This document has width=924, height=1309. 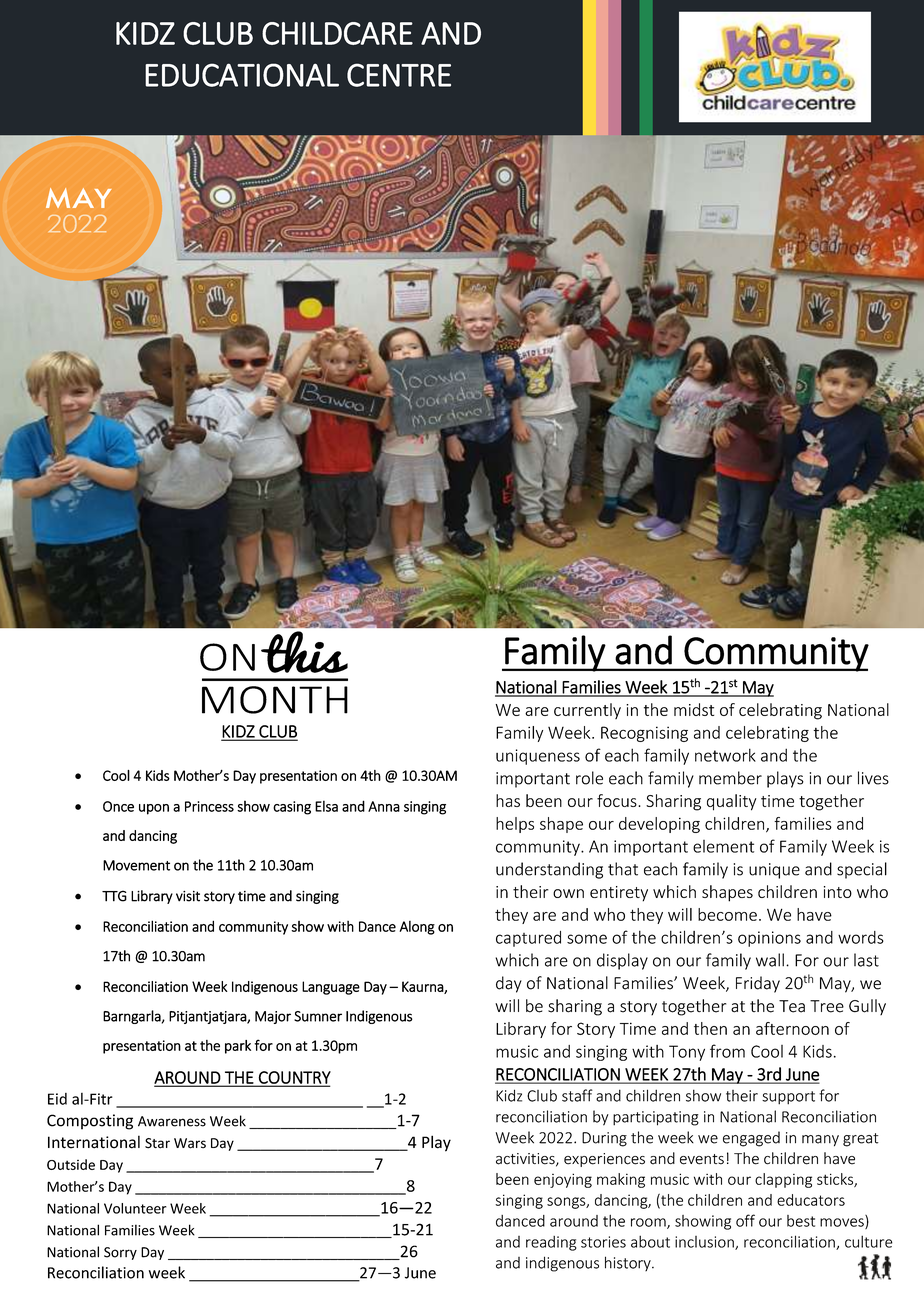 What do you see at coordinates (399, 75) in the document?
I see `CENTRE` at bounding box center [399, 75].
